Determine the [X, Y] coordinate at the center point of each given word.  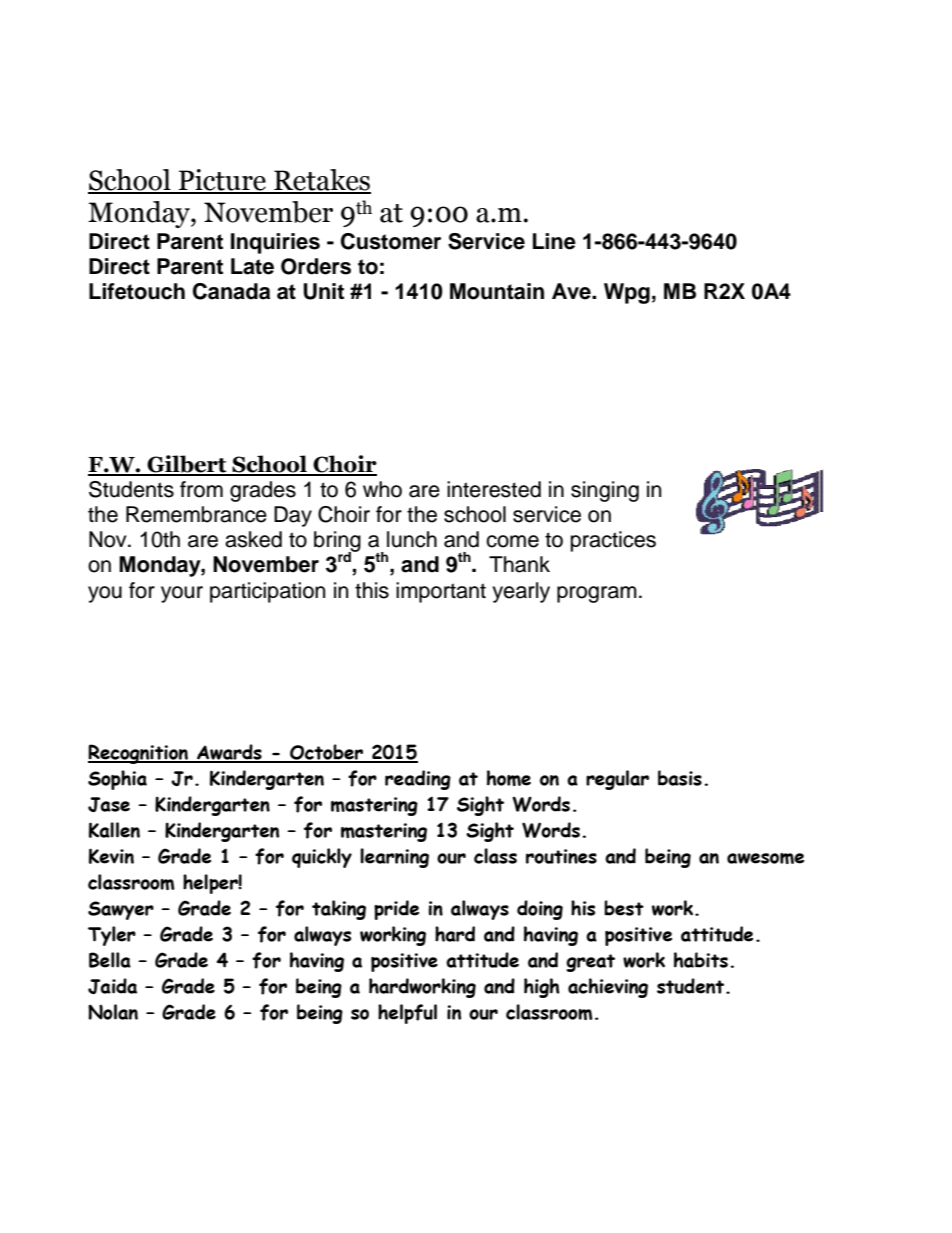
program [597, 594]
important [441, 592]
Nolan [113, 1012]
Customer [391, 241]
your [182, 594]
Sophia [117, 780]
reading [418, 780]
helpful [407, 1014]
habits [701, 960]
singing [605, 491]
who [382, 489]
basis [680, 778]
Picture [222, 181]
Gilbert [187, 465]
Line [554, 241]
